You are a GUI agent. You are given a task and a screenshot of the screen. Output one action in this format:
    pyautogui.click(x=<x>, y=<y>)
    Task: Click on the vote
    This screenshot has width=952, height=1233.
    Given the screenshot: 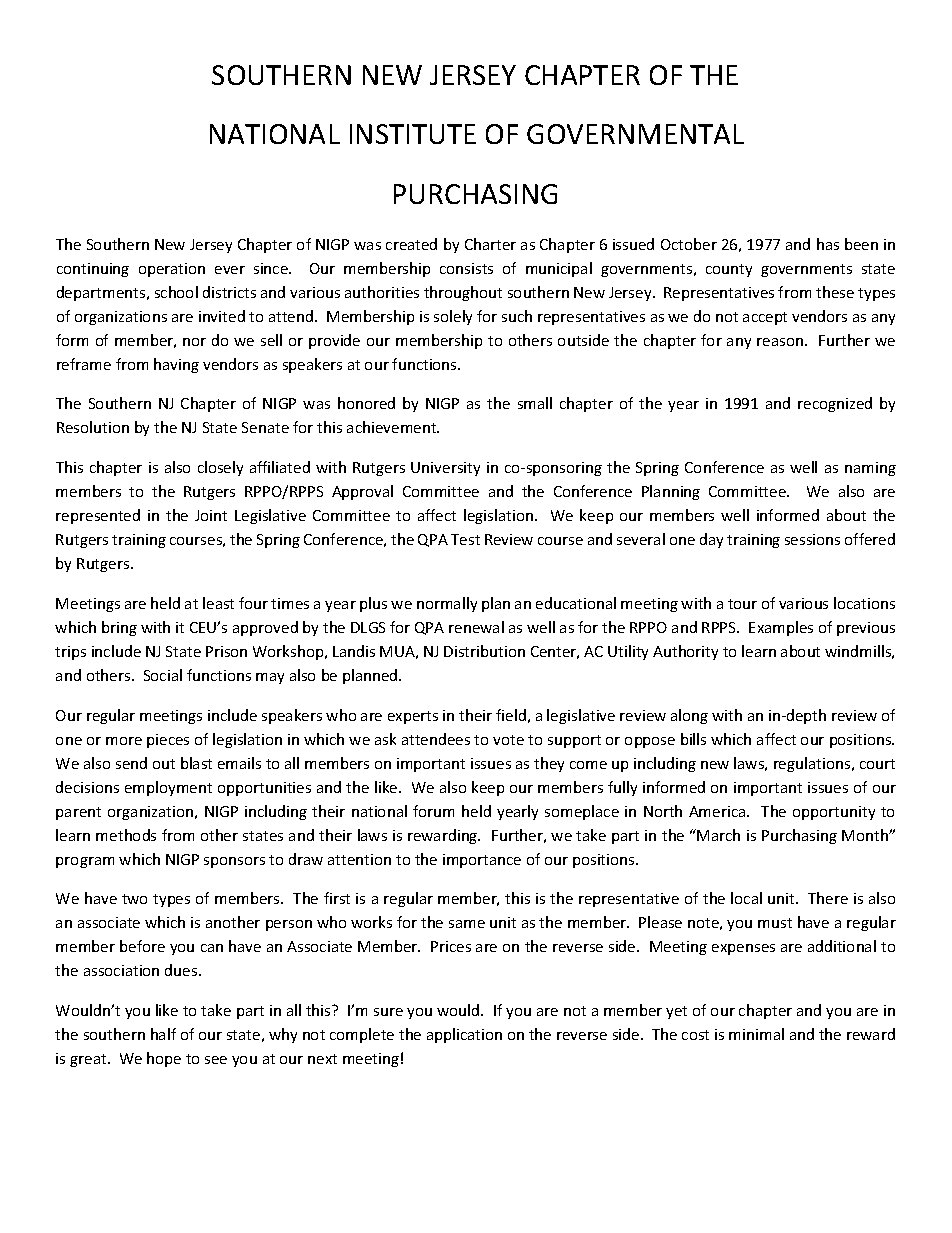 What is the action you would take?
    pyautogui.click(x=508, y=740)
